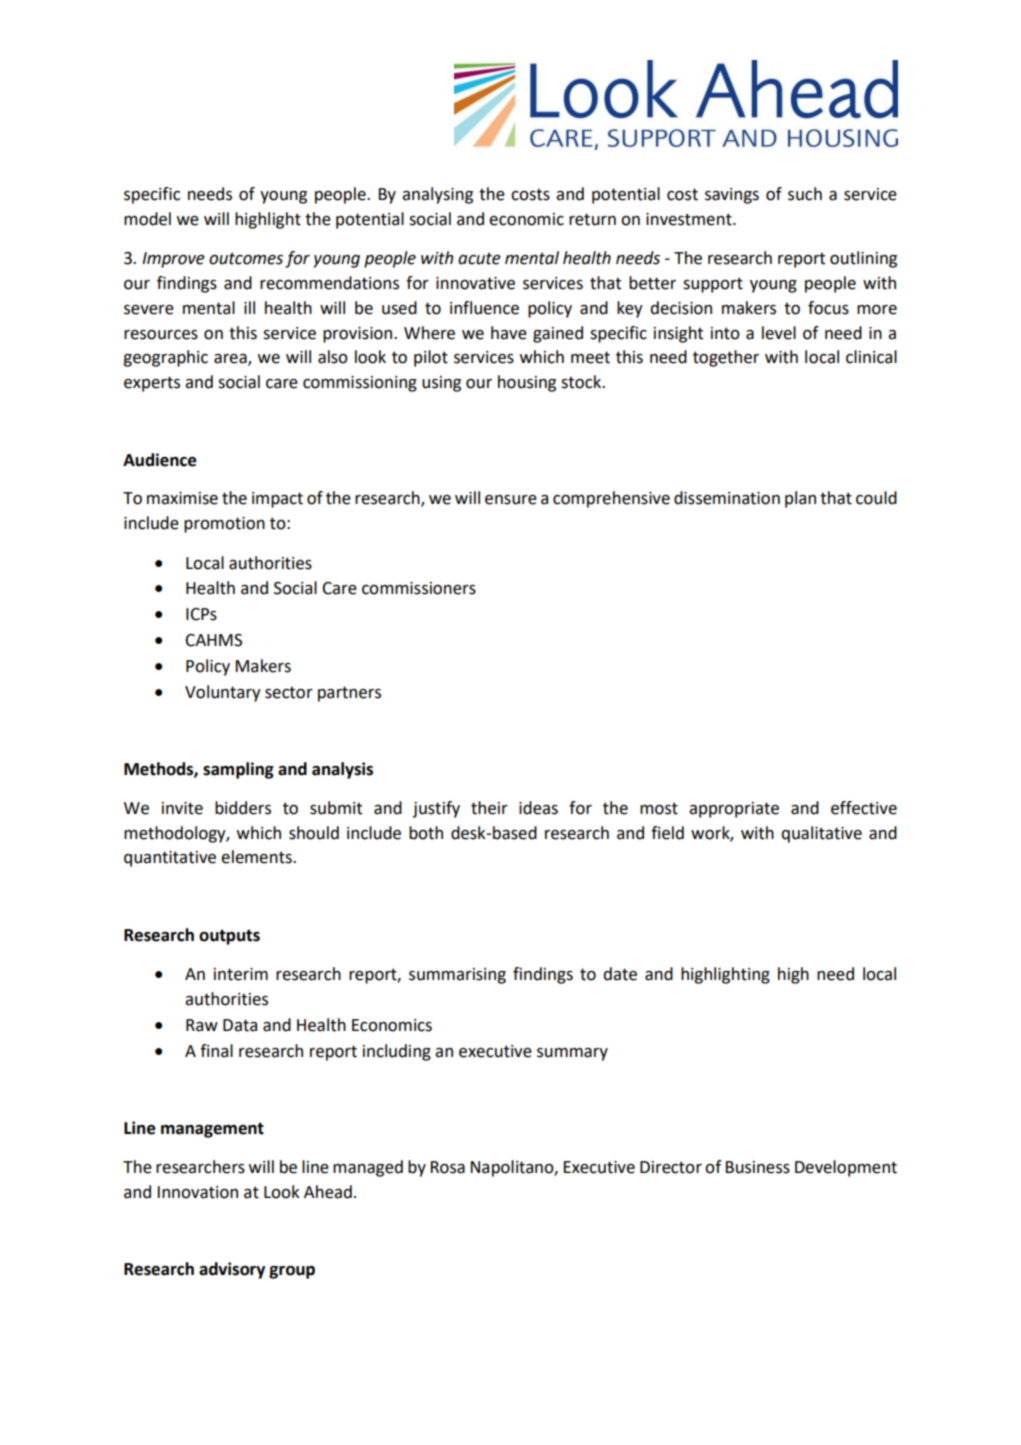 The width and height of the screenshot is (1021, 1445). I want to click on promotion, so click(224, 525).
